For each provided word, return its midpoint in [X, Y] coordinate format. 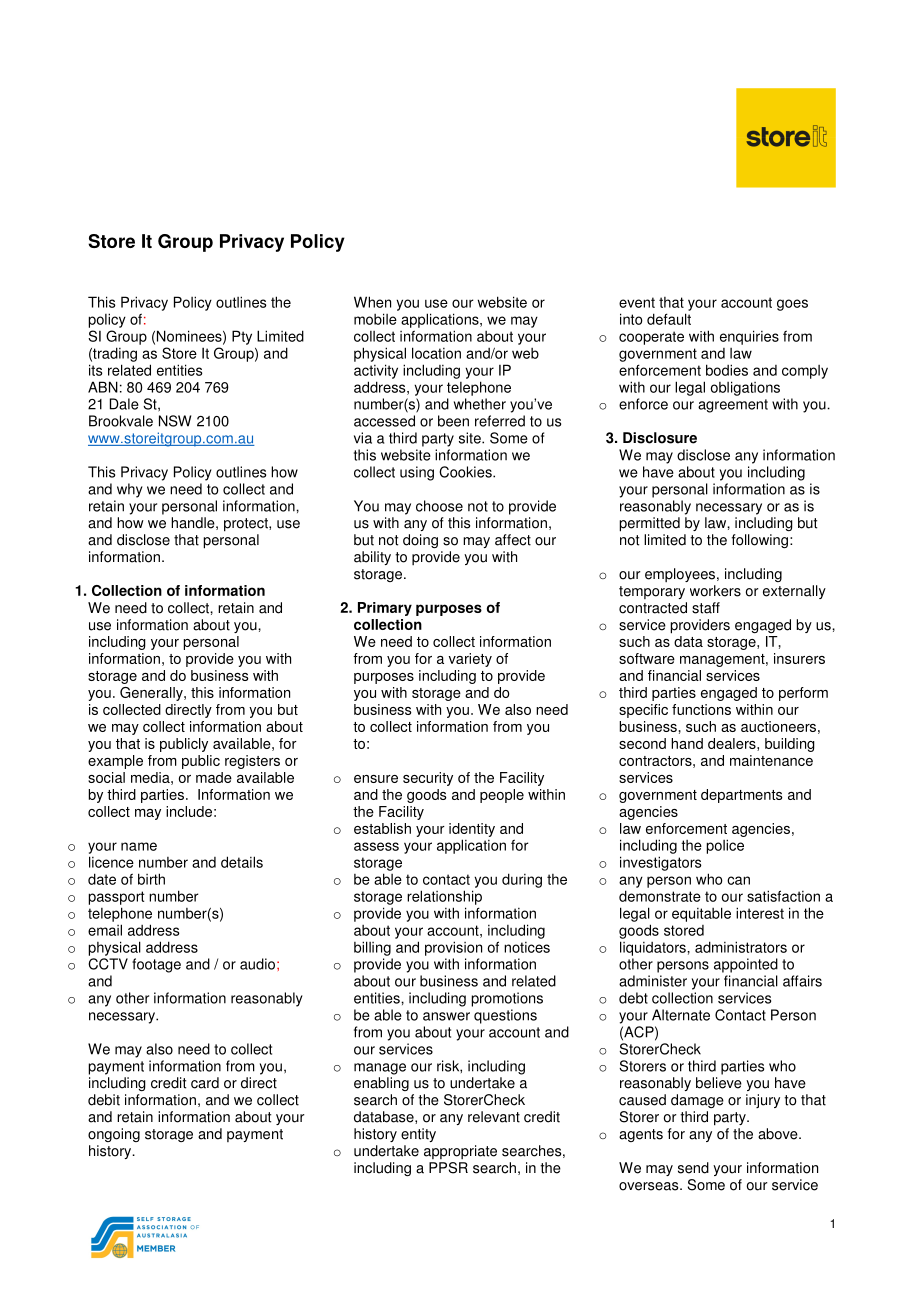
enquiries [749, 337]
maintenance [771, 760]
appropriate [460, 1152]
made [214, 777]
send [693, 1168]
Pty [242, 337]
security [428, 779]
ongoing [114, 1135]
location [436, 353]
